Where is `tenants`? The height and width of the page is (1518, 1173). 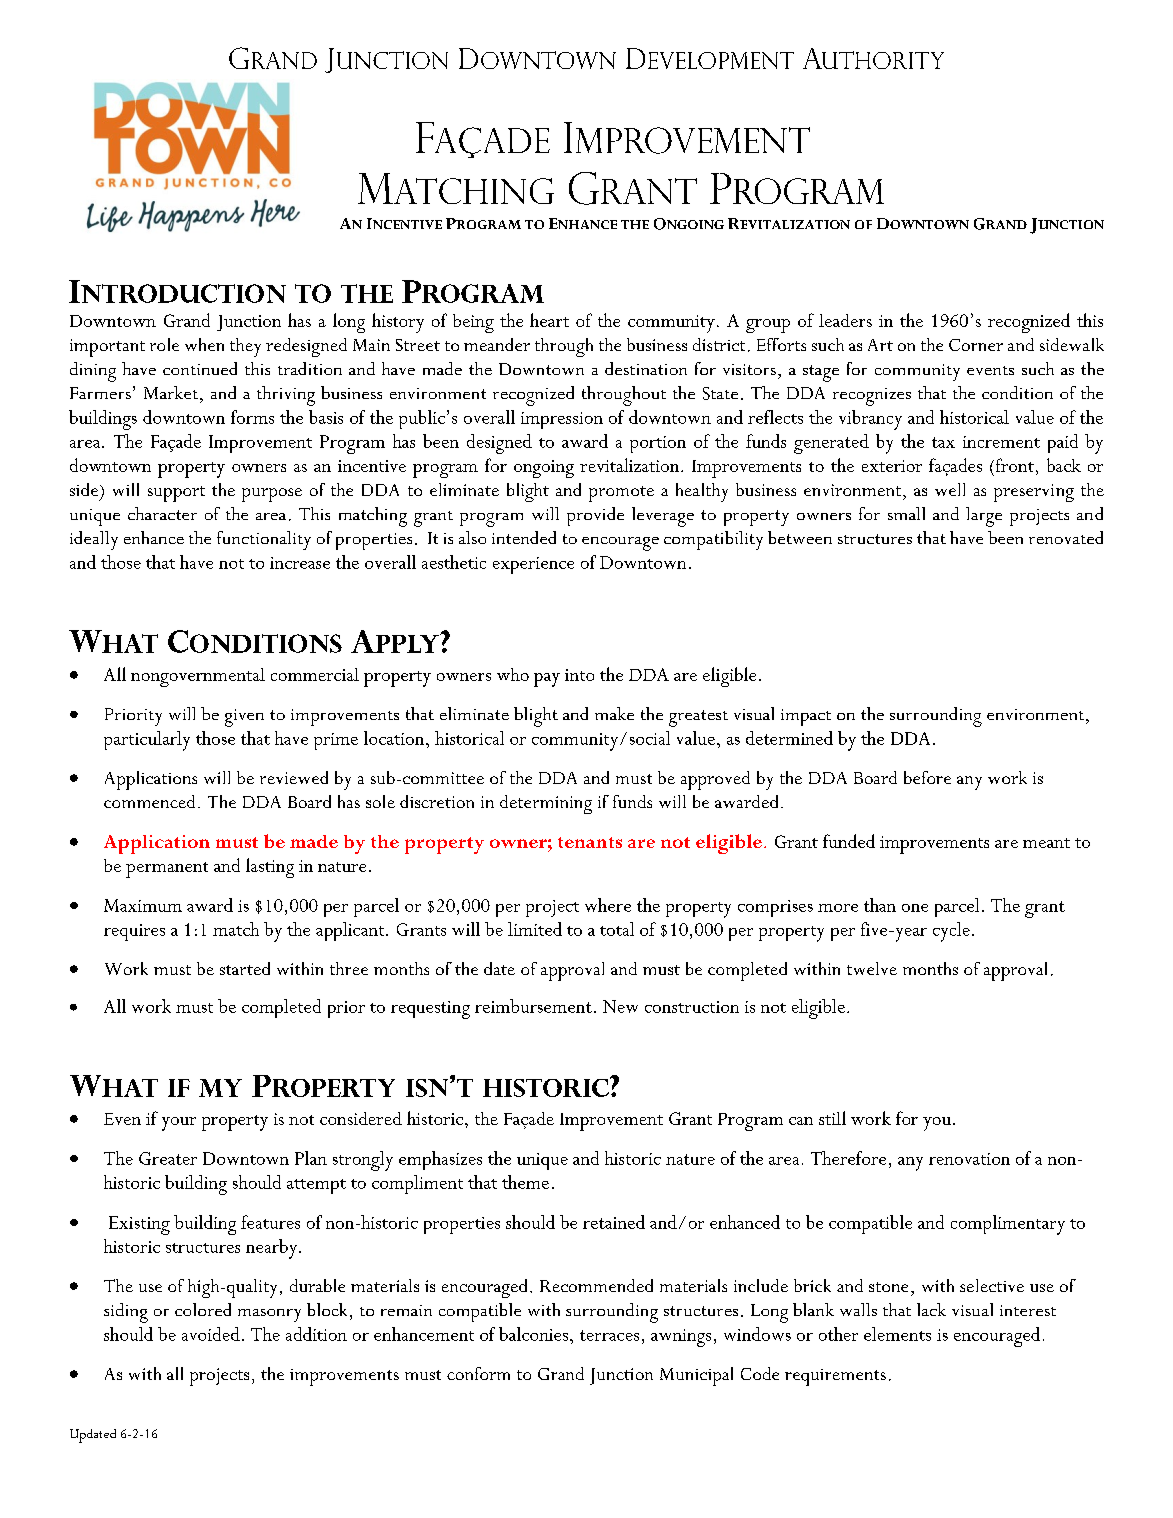 tenants is located at coordinates (590, 842).
